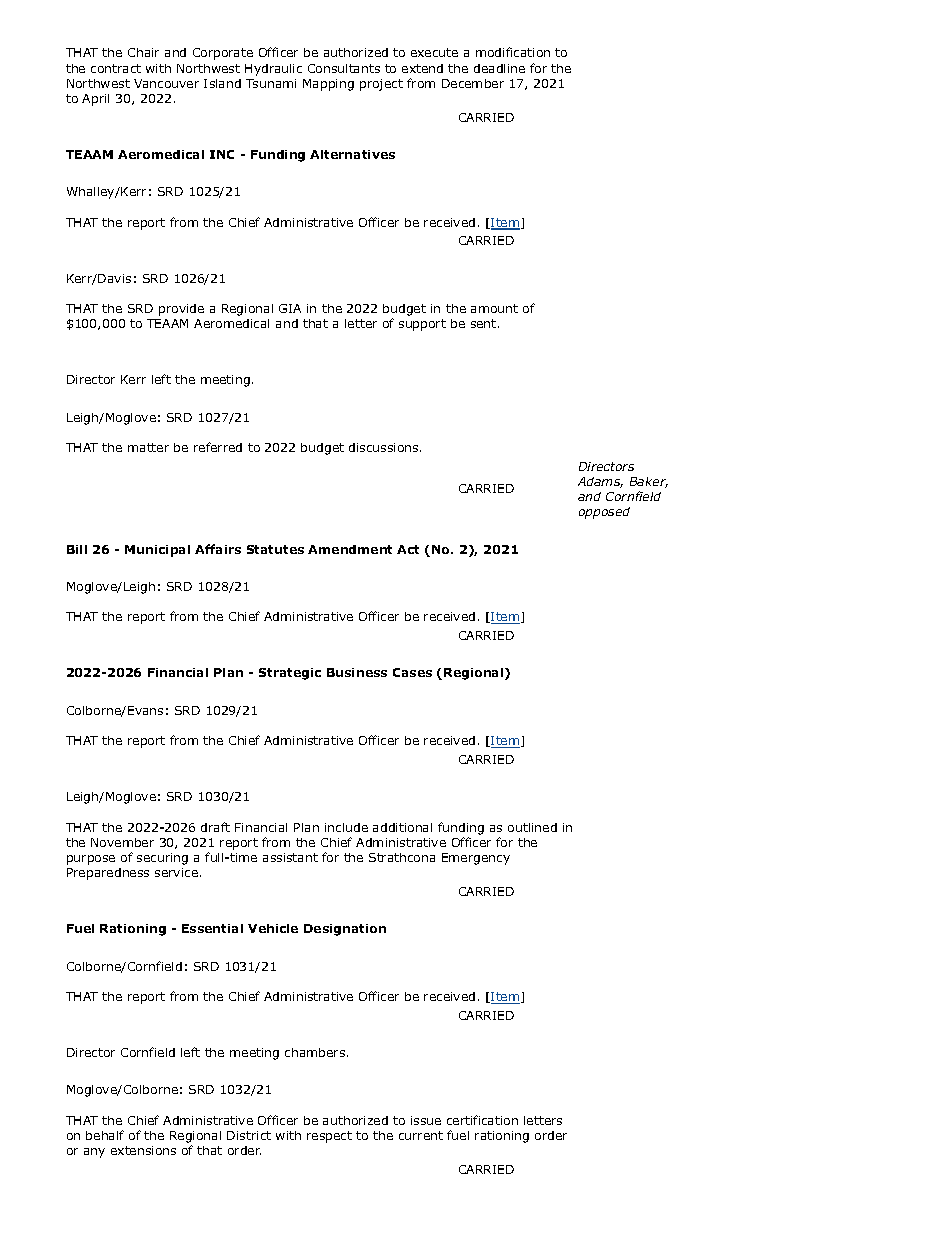  I want to click on extensions, so click(143, 1150).
